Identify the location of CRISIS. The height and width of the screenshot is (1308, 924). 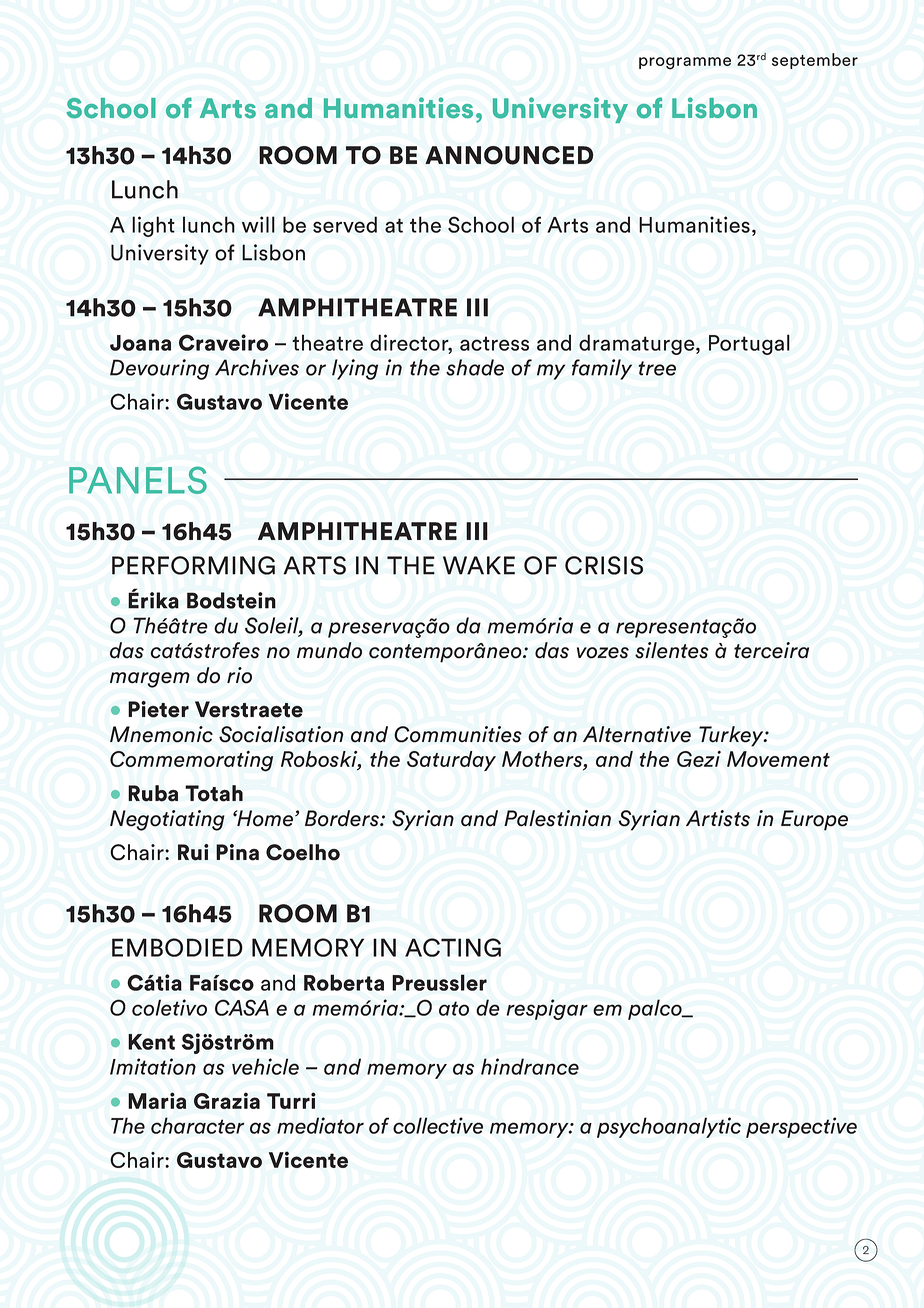
(604, 565).
